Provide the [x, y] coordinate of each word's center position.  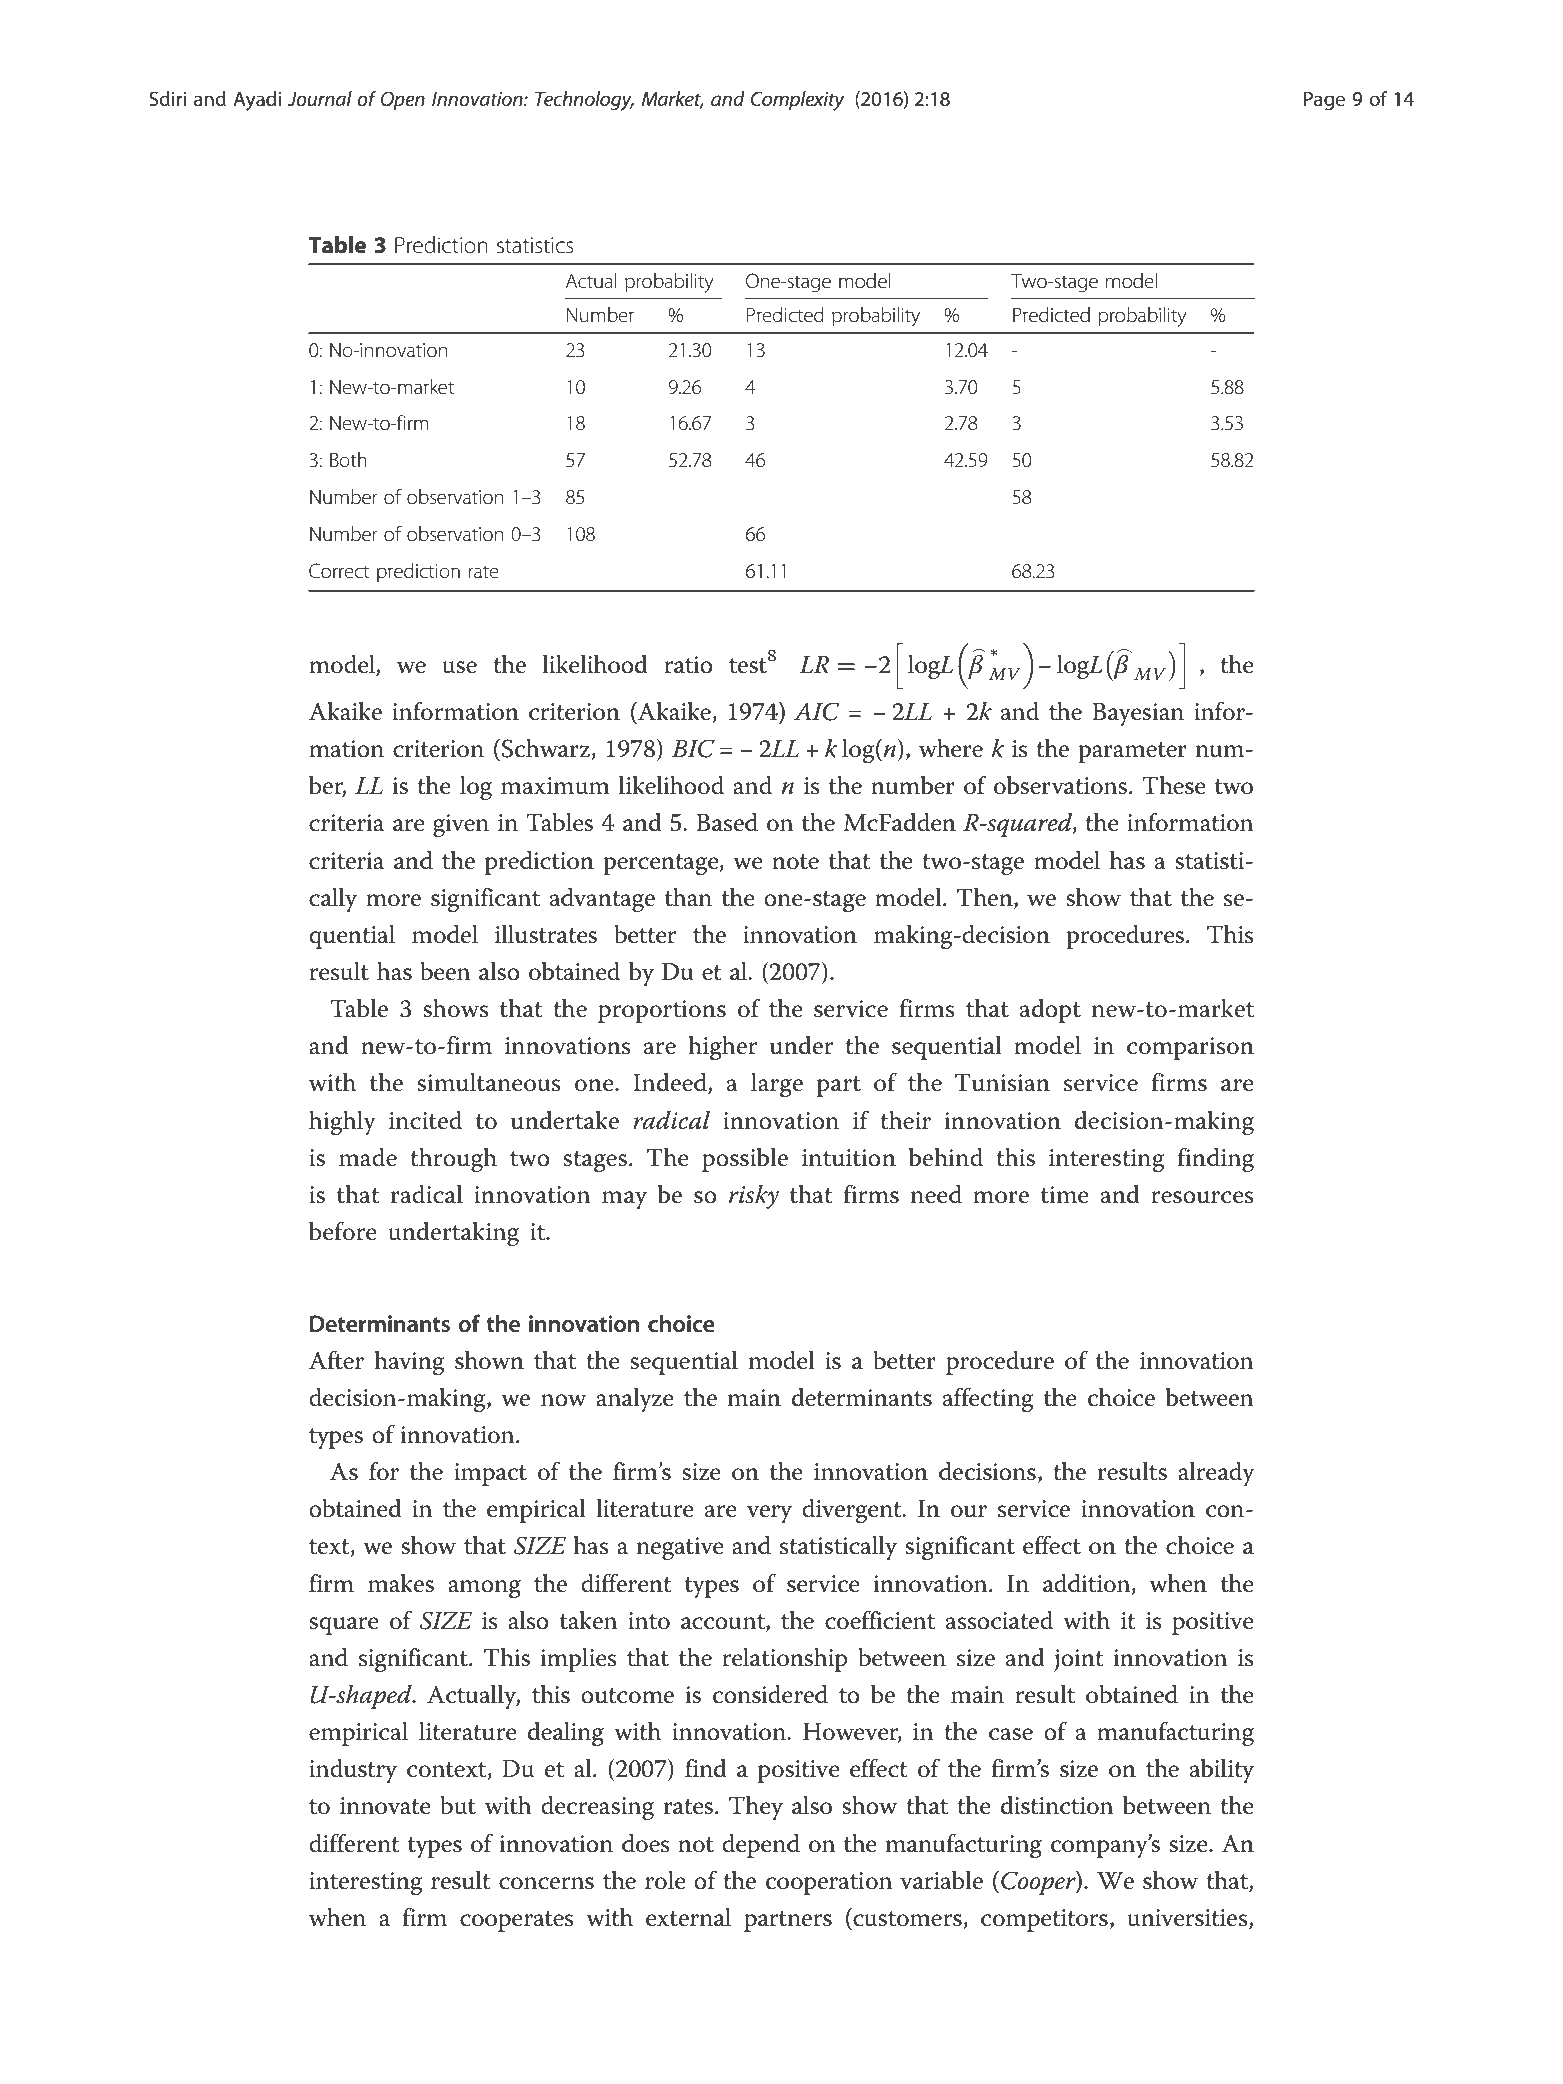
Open [403, 100]
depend [761, 1846]
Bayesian [1138, 715]
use [459, 667]
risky [754, 1197]
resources [1202, 1197]
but [458, 1805]
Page [1324, 101]
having [409, 1363]
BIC [693, 748]
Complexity [797, 101]
